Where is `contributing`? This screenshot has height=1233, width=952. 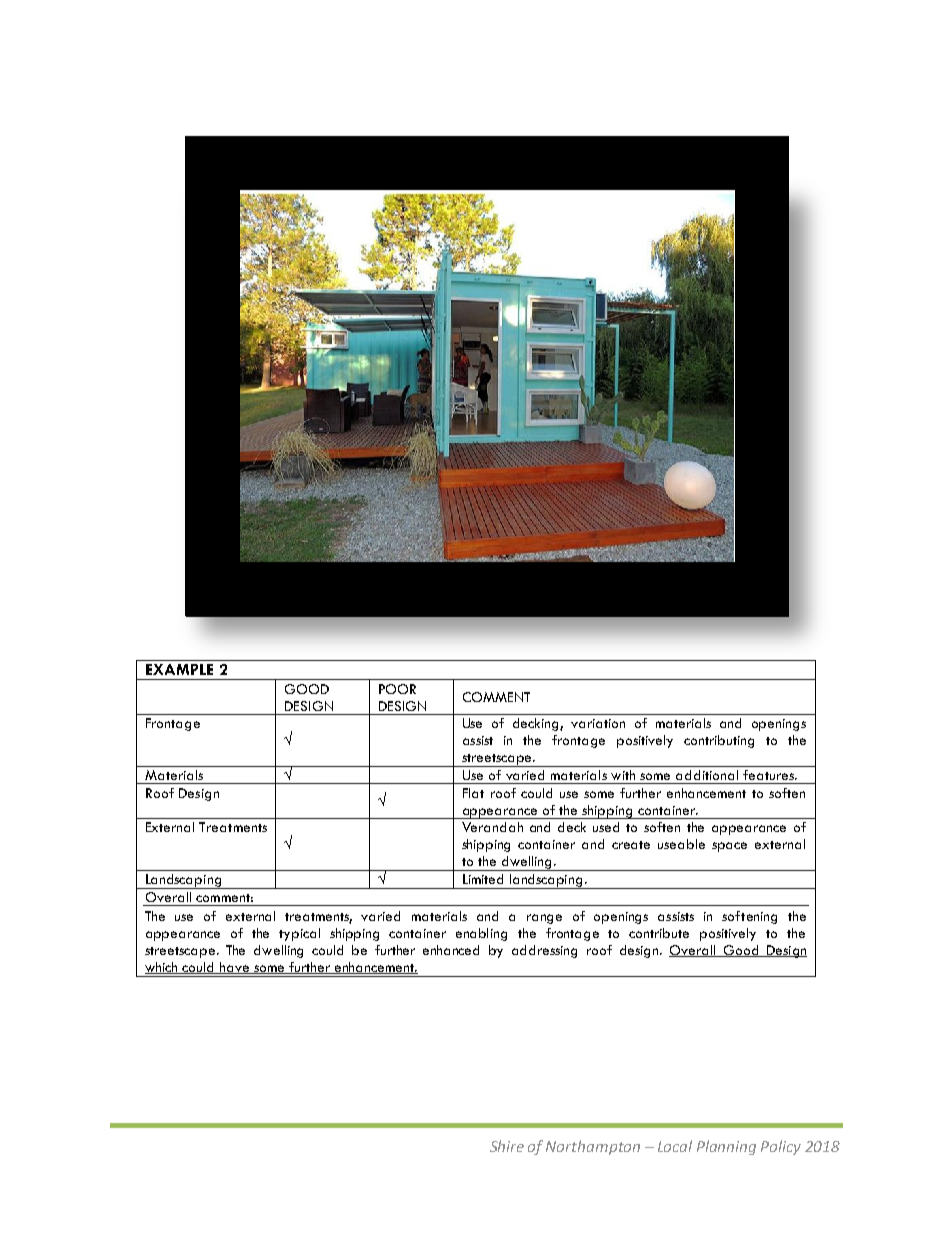
contributing is located at coordinates (719, 741).
